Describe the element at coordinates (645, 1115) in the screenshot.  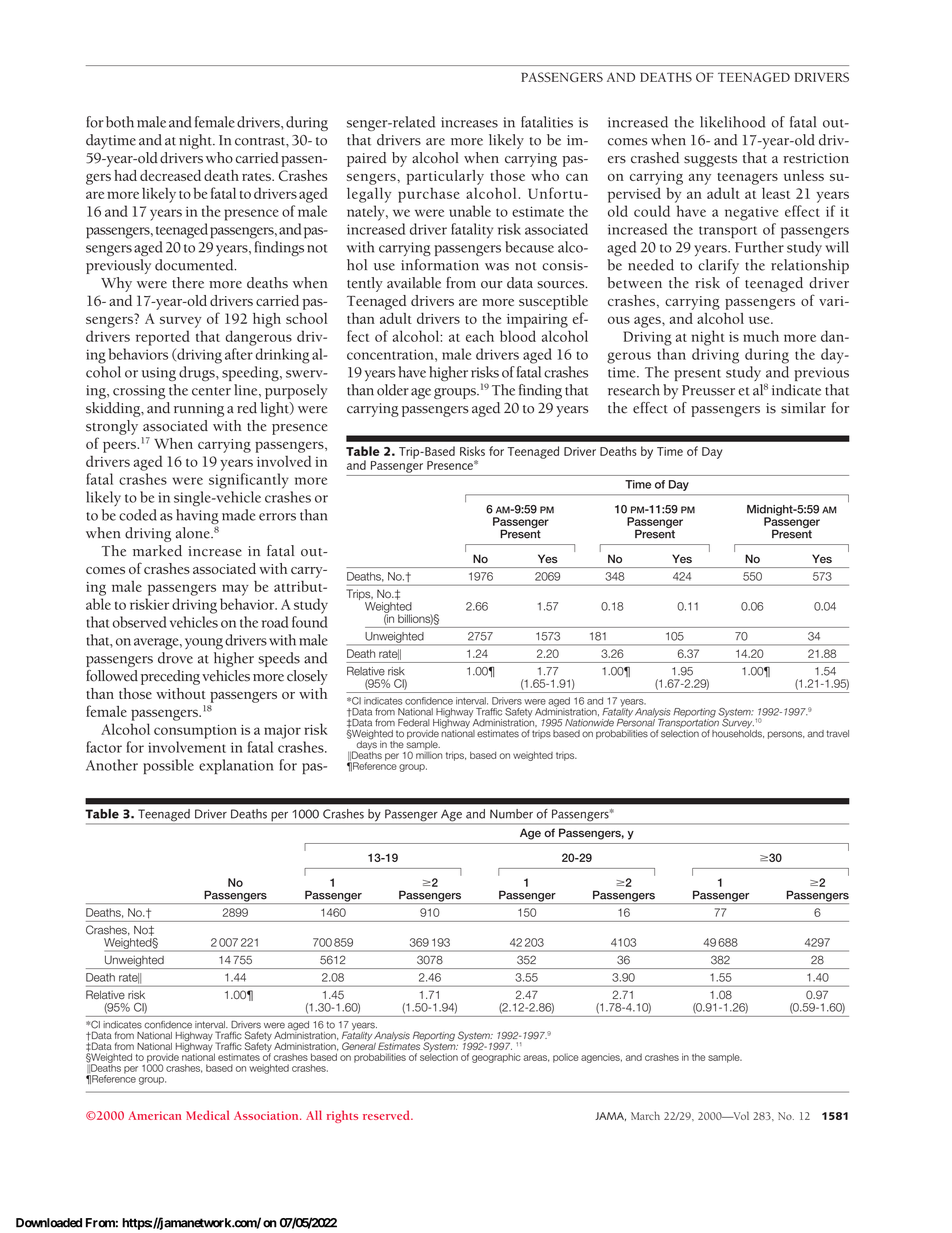
I see `March` at that location.
